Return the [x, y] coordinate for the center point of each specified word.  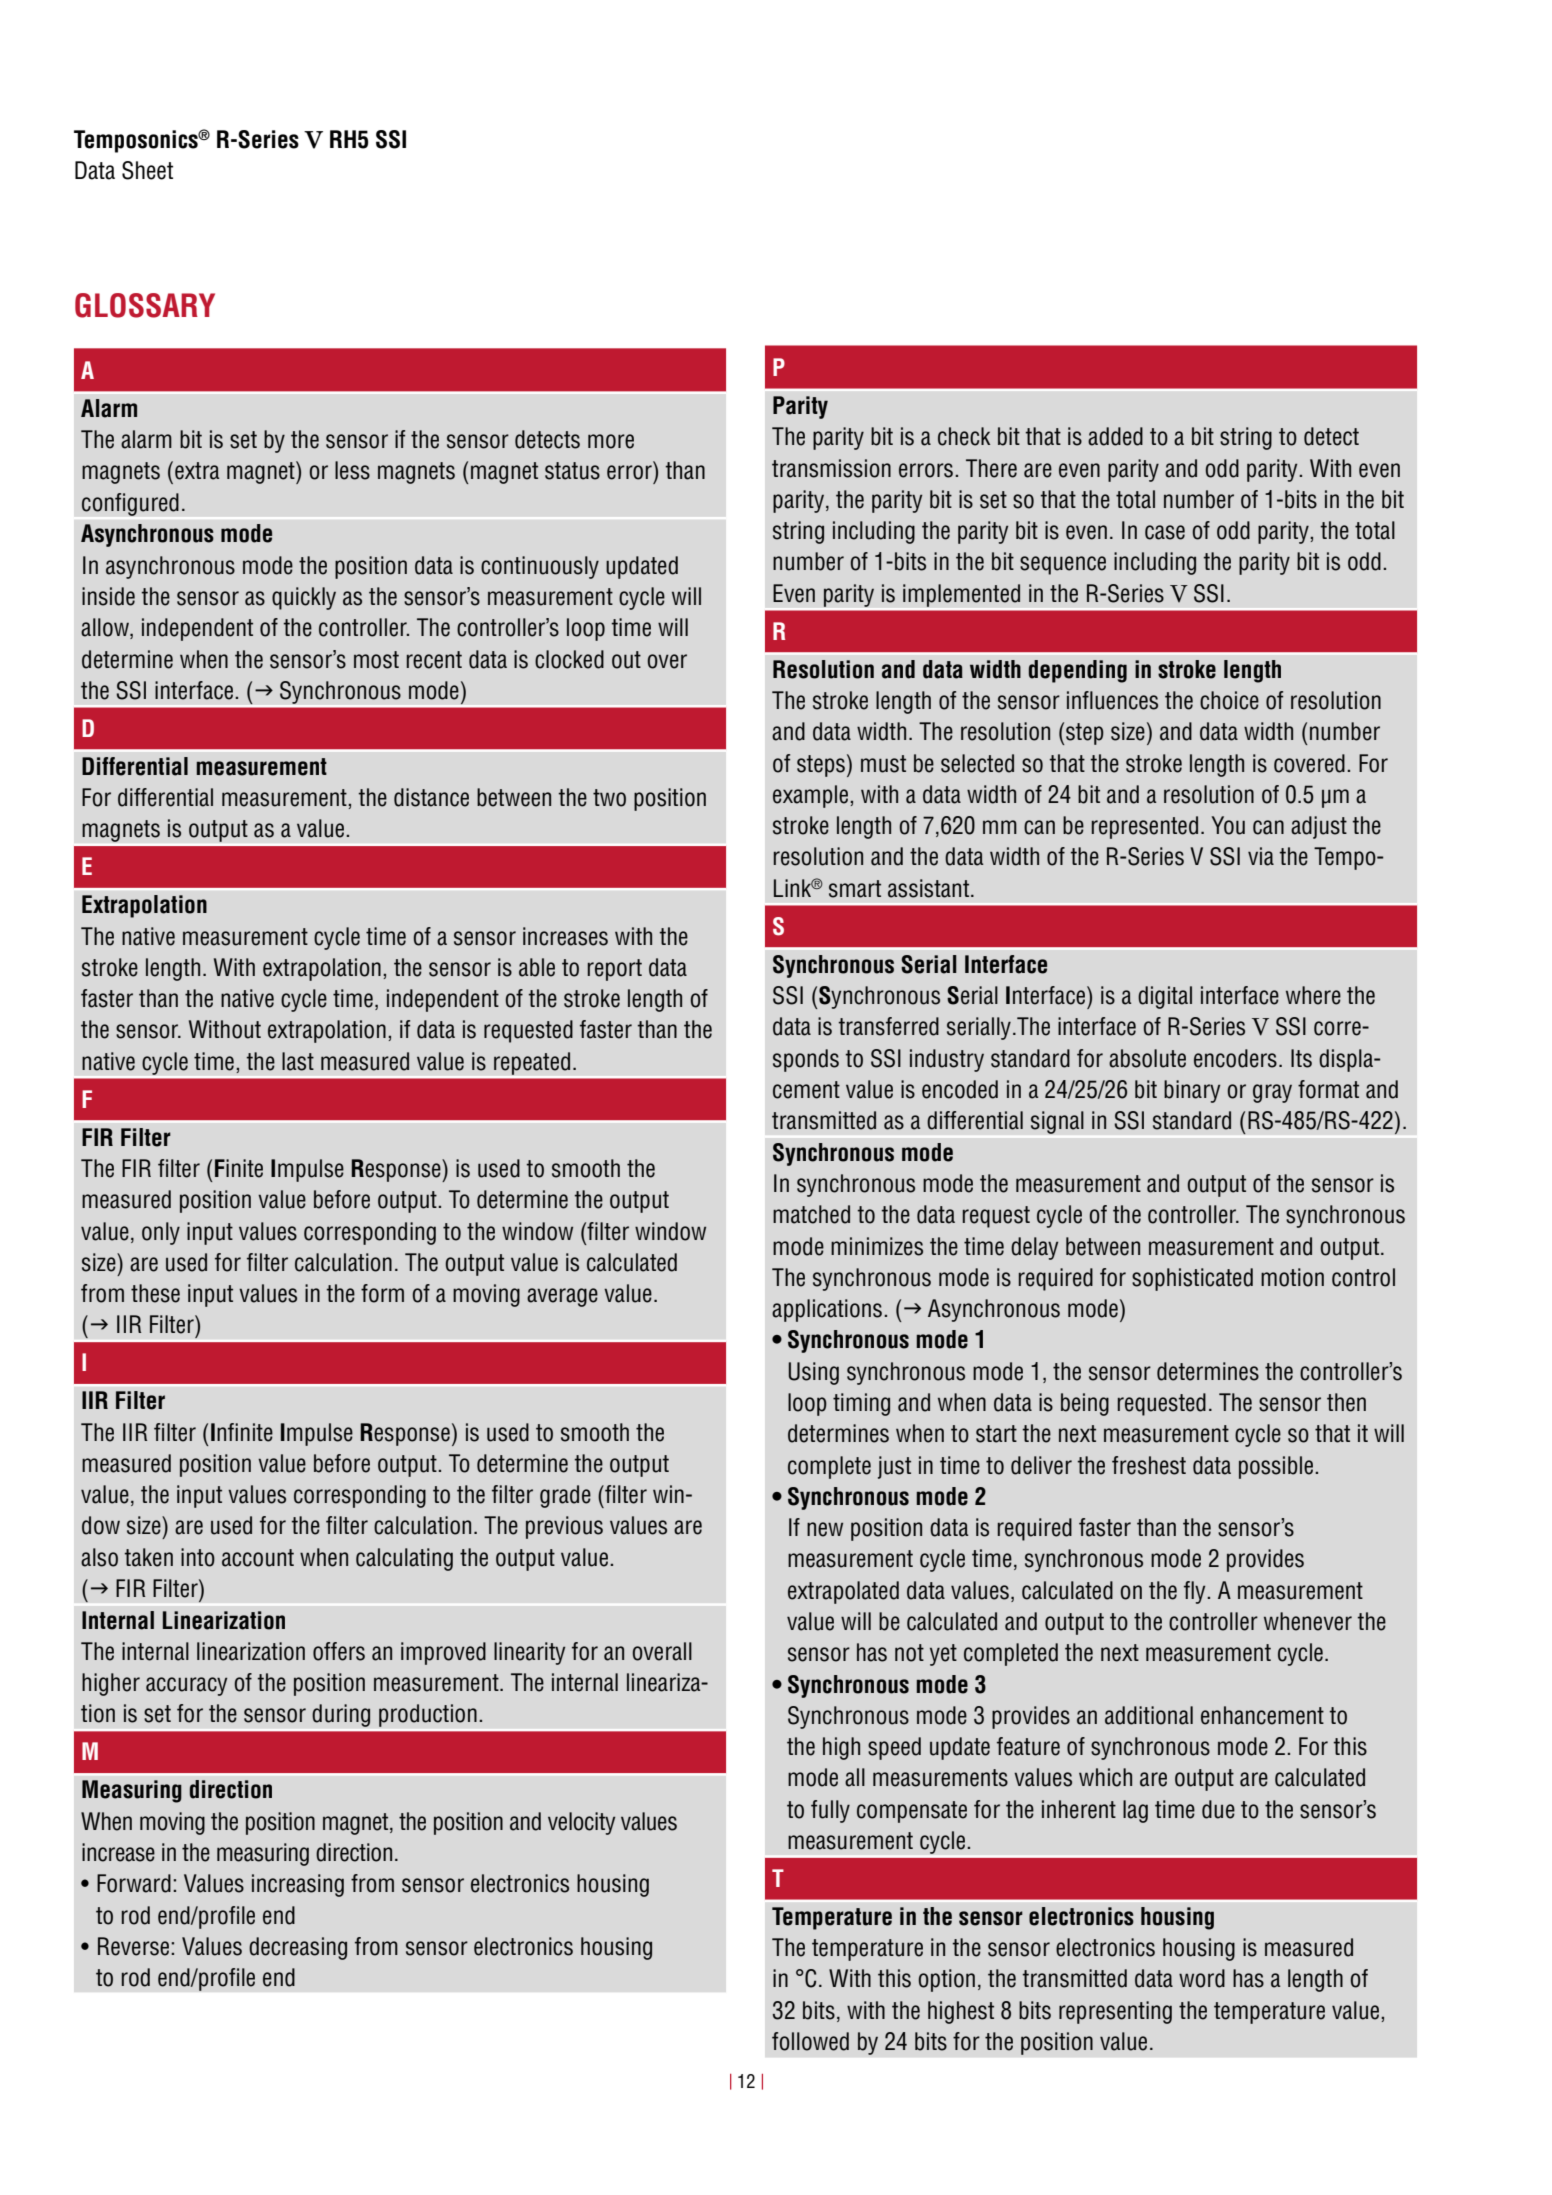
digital [1165, 997]
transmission [831, 468]
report [615, 970]
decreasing [298, 1948]
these [155, 1293]
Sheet [147, 170]
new [825, 1529]
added [1115, 436]
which [1105, 1777]
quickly [304, 598]
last [298, 1061]
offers [339, 1651]
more [611, 441]
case [1165, 532]
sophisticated [1192, 1279]
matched [811, 1214]
